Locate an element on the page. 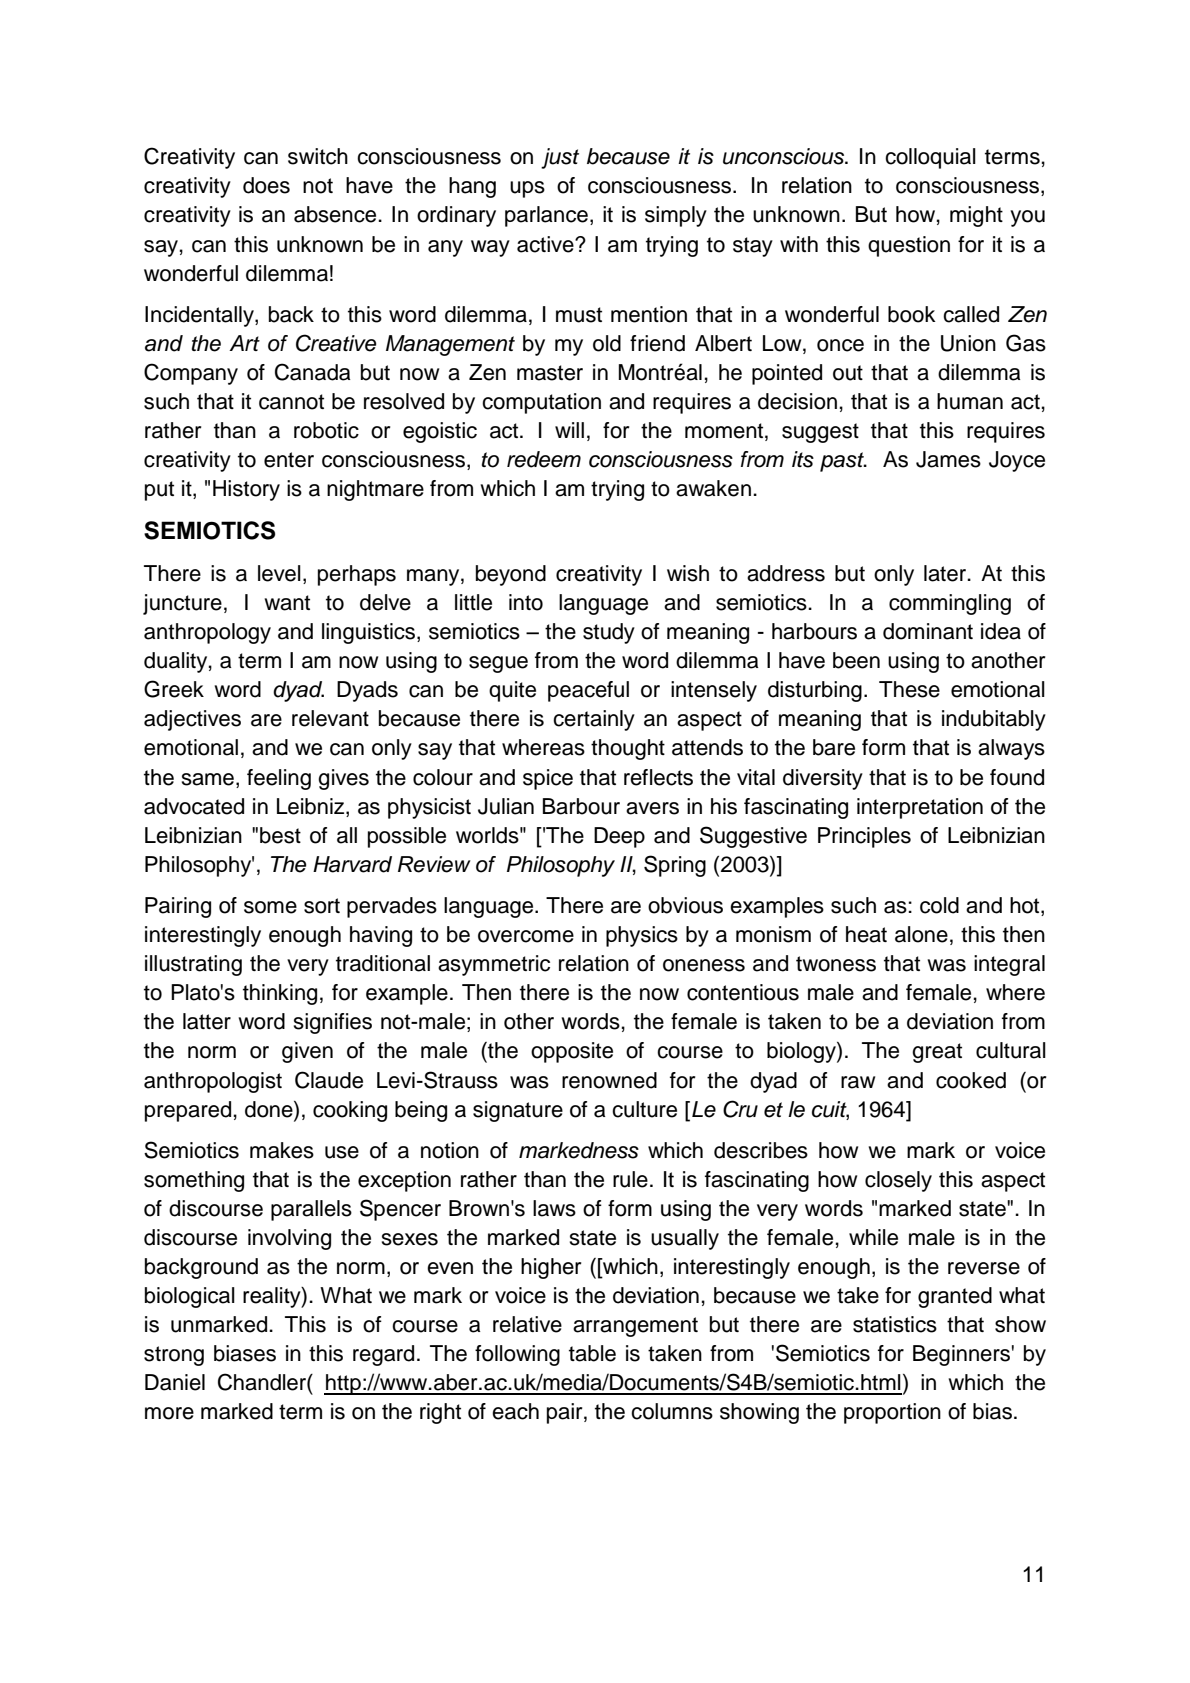 This image has width=1190, height=1683. interpretation is located at coordinates (920, 808).
